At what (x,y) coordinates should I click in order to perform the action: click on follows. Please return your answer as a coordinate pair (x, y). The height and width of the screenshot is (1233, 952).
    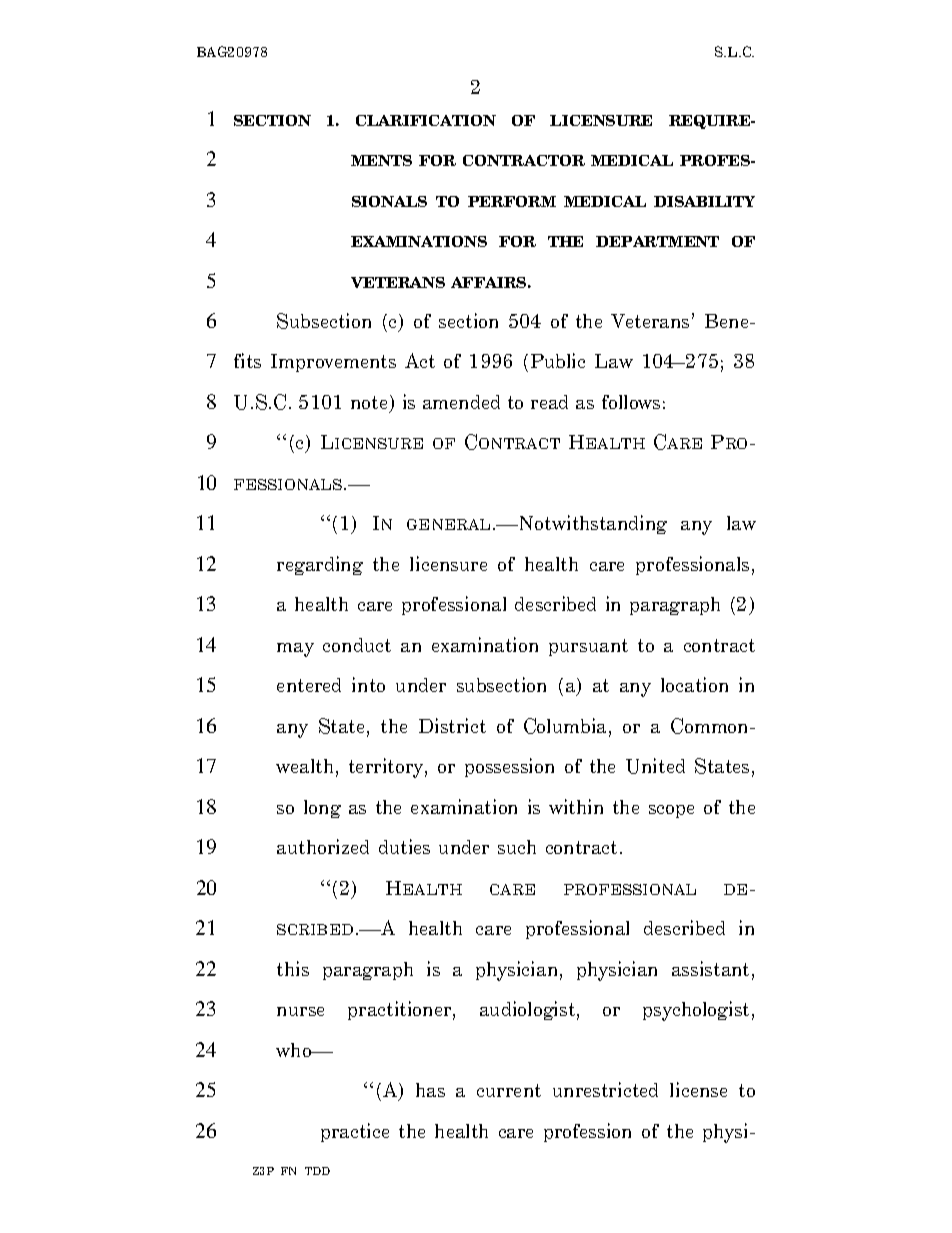
    Looking at the image, I should click on (631, 402).
